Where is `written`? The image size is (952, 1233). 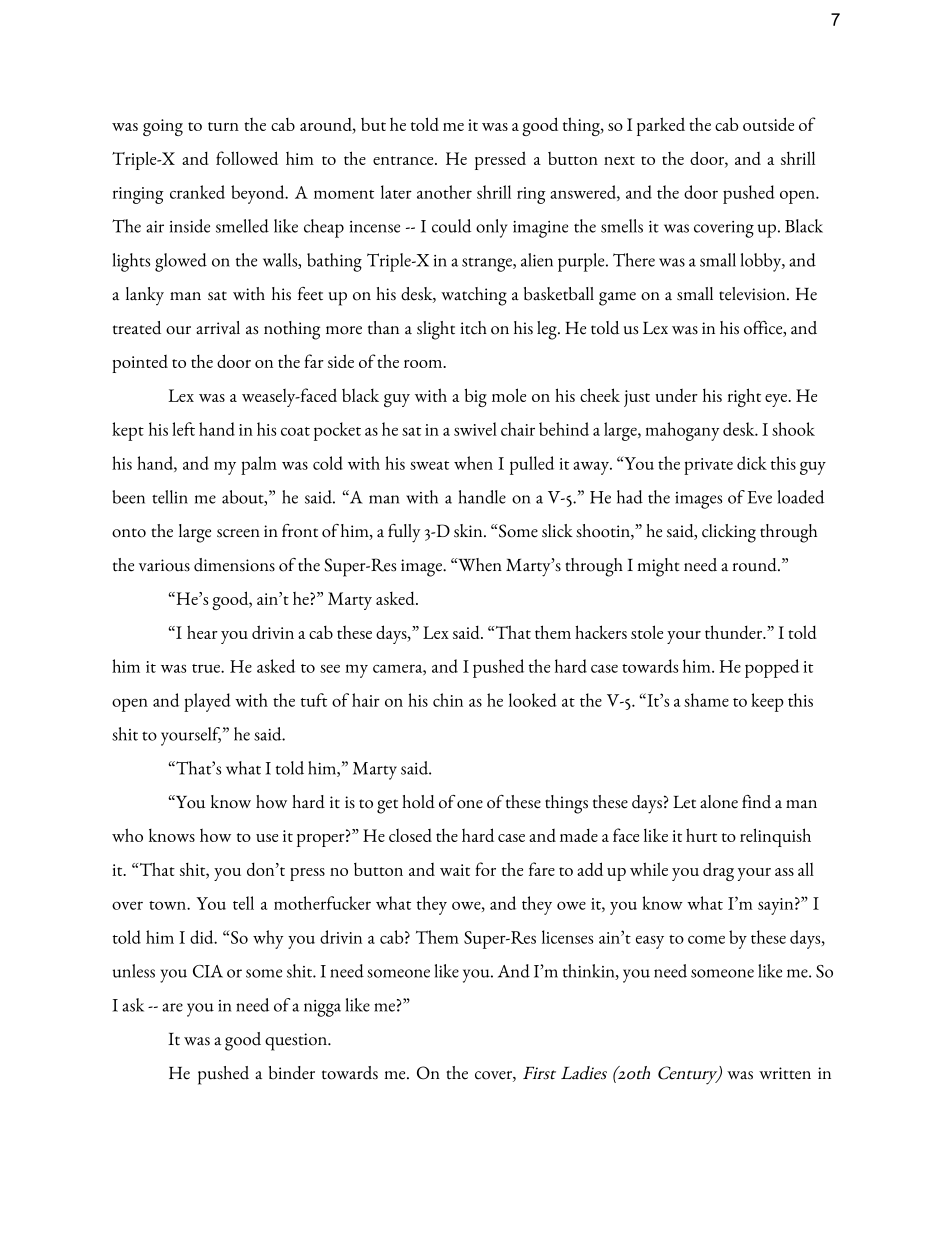 written is located at coordinates (785, 1073).
